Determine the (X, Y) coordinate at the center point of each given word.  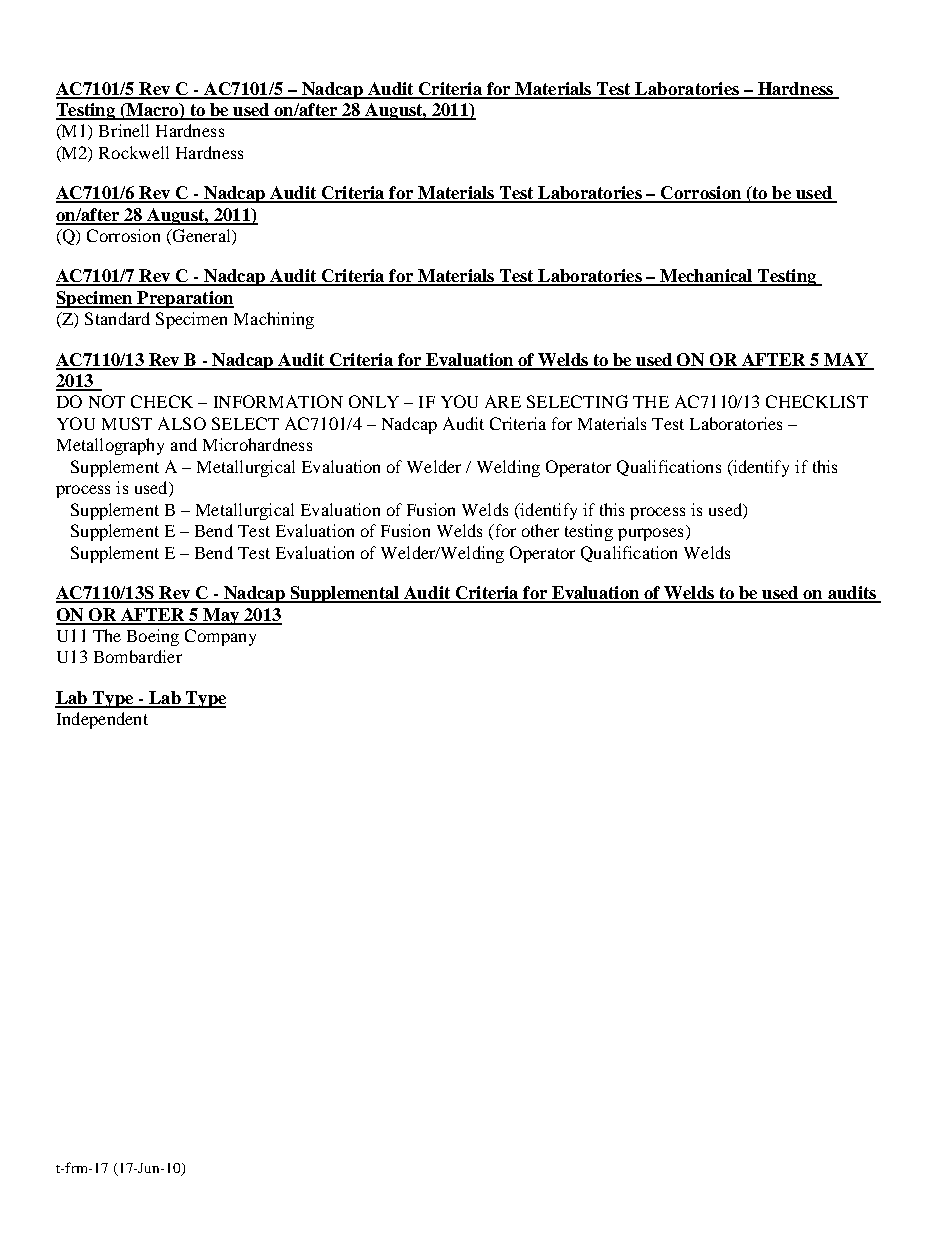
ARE (503, 401)
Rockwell (134, 152)
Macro (152, 111)
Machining (274, 320)
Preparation (184, 299)
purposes (650, 534)
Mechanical (706, 277)
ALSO (182, 423)
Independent (102, 720)
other (540, 530)
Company (220, 637)
